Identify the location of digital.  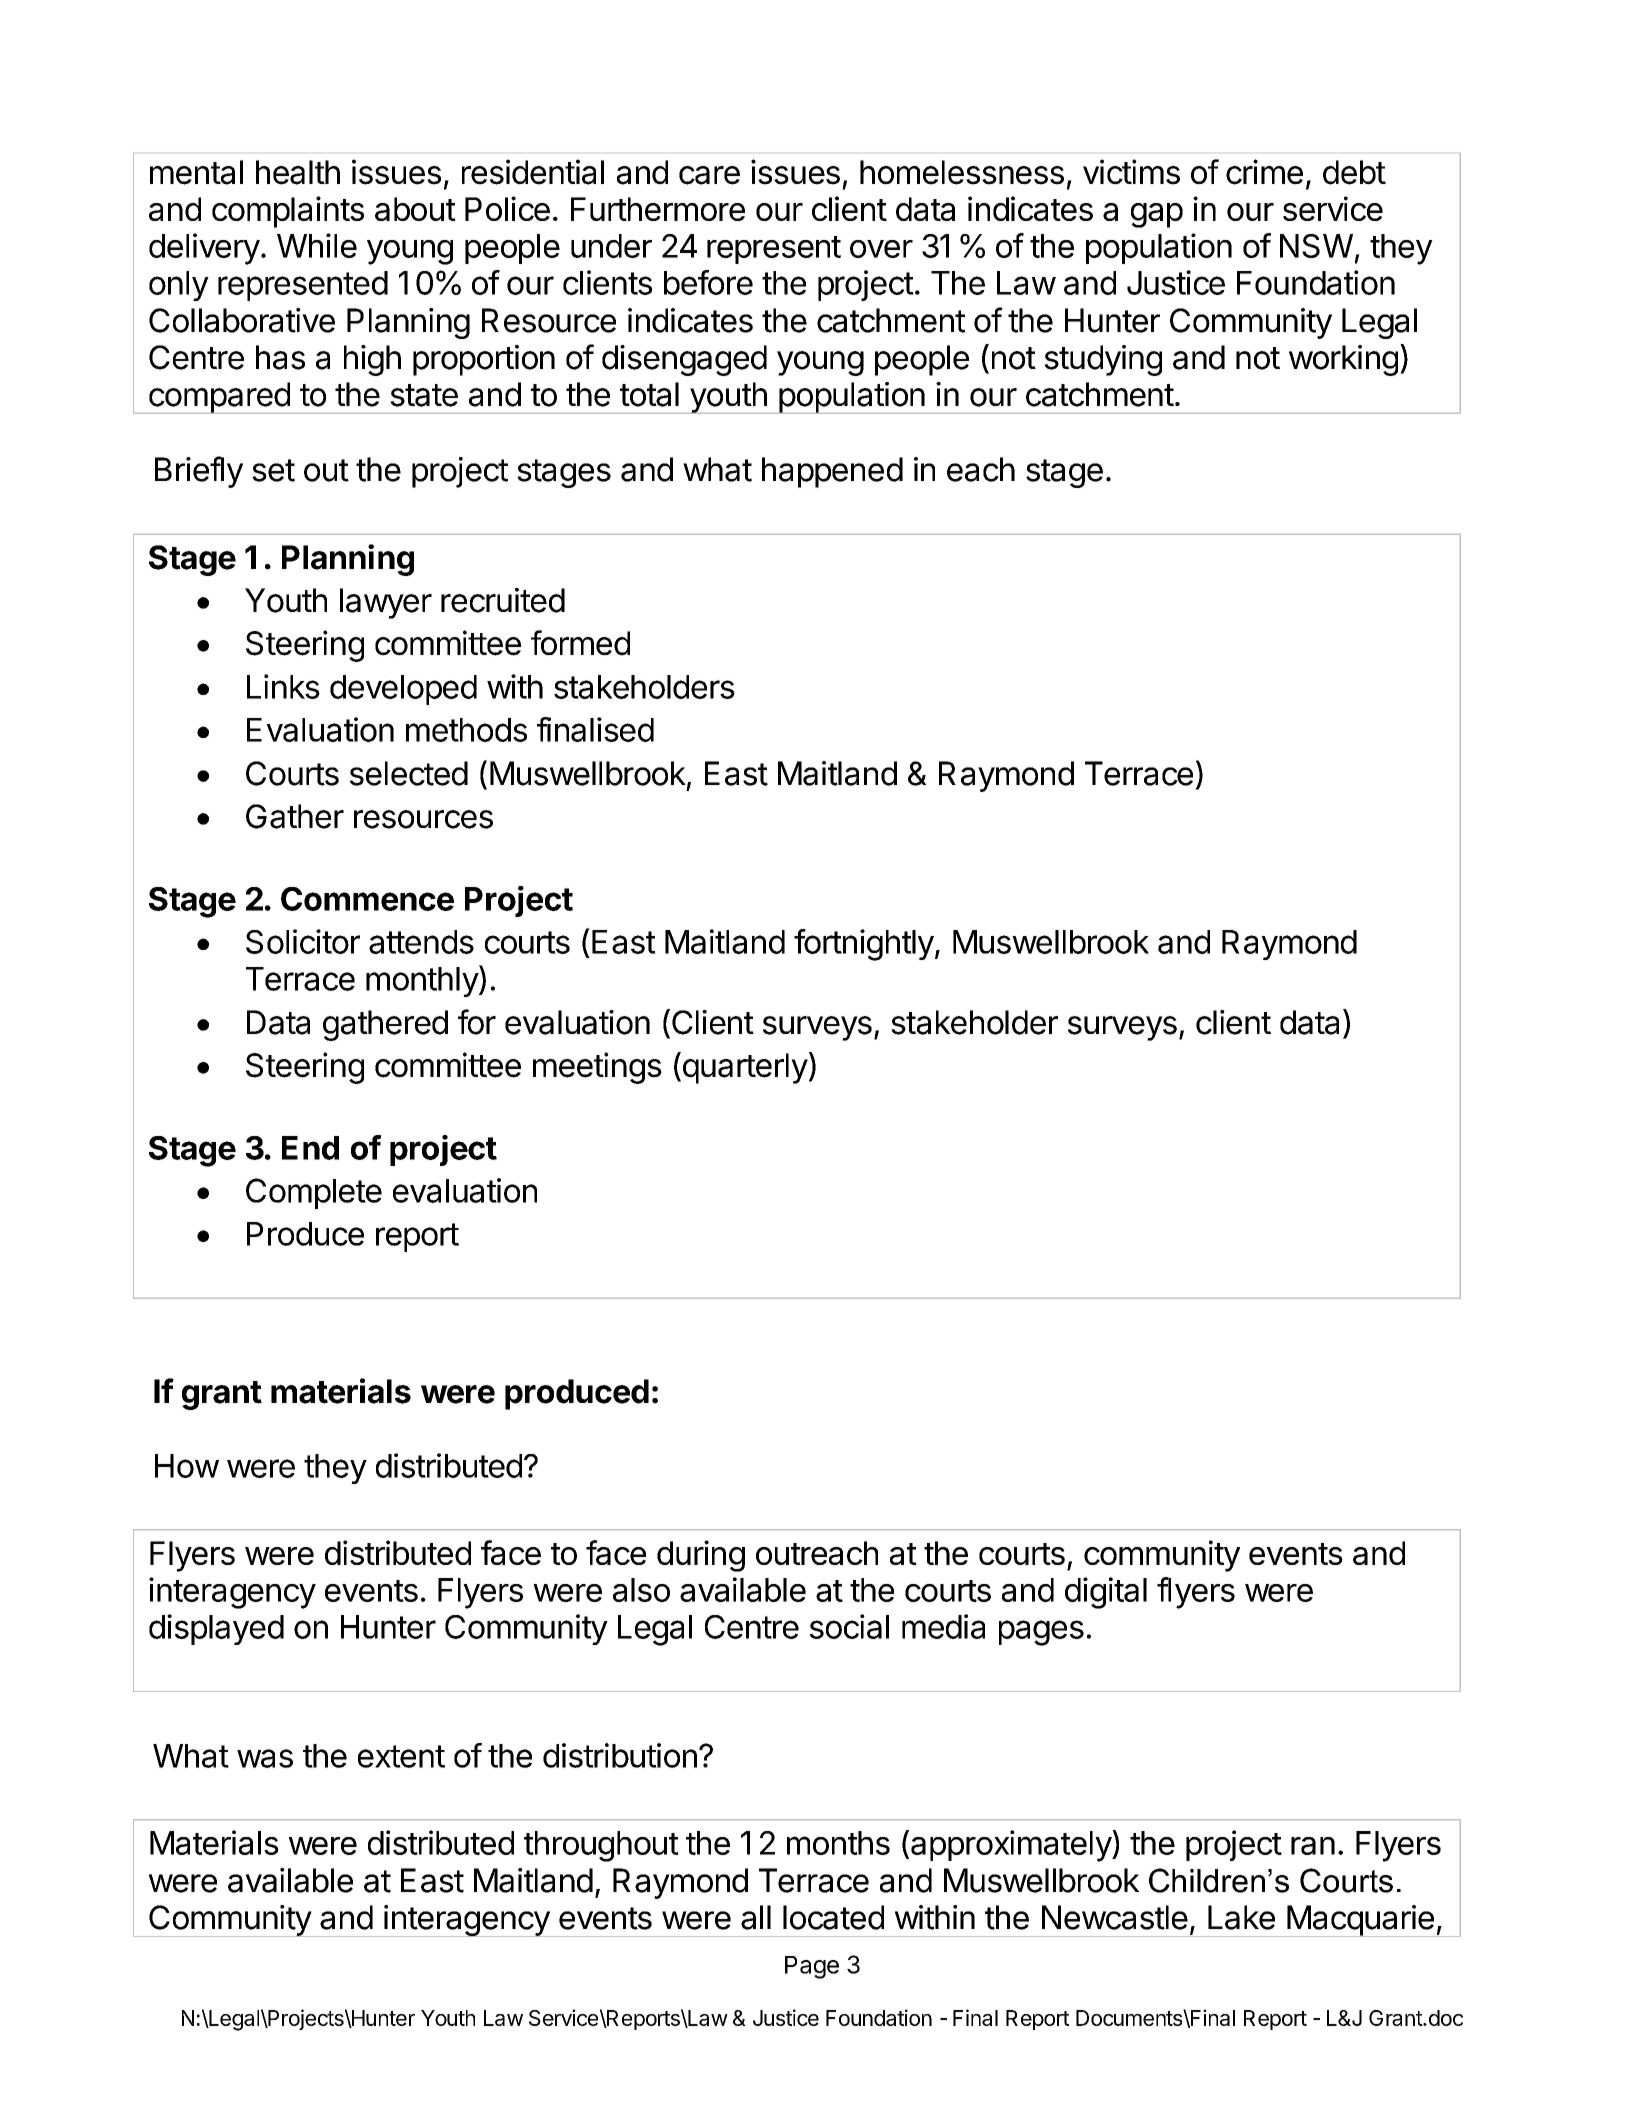
(1106, 1593).
